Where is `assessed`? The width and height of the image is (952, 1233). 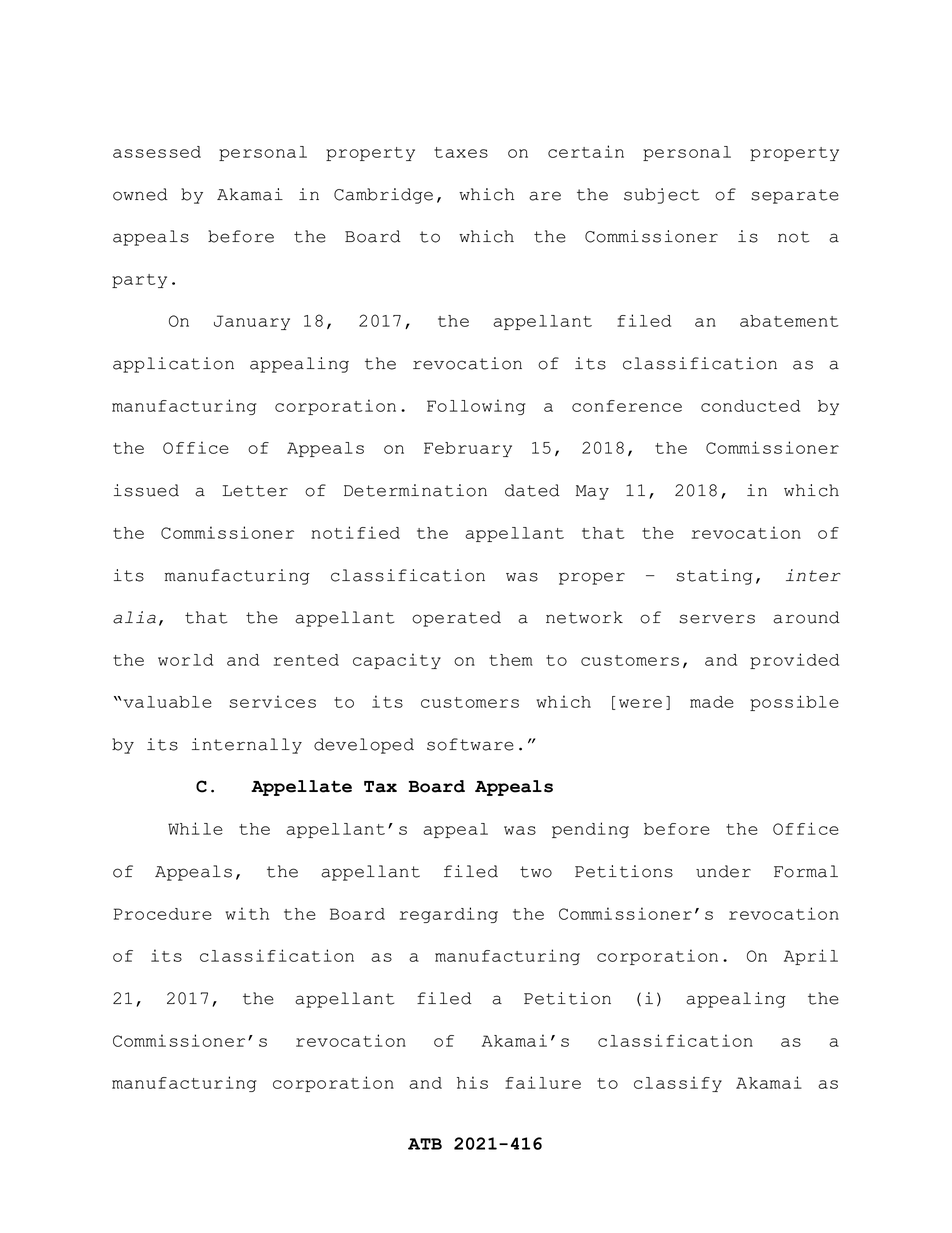 assessed is located at coordinates (157, 152).
